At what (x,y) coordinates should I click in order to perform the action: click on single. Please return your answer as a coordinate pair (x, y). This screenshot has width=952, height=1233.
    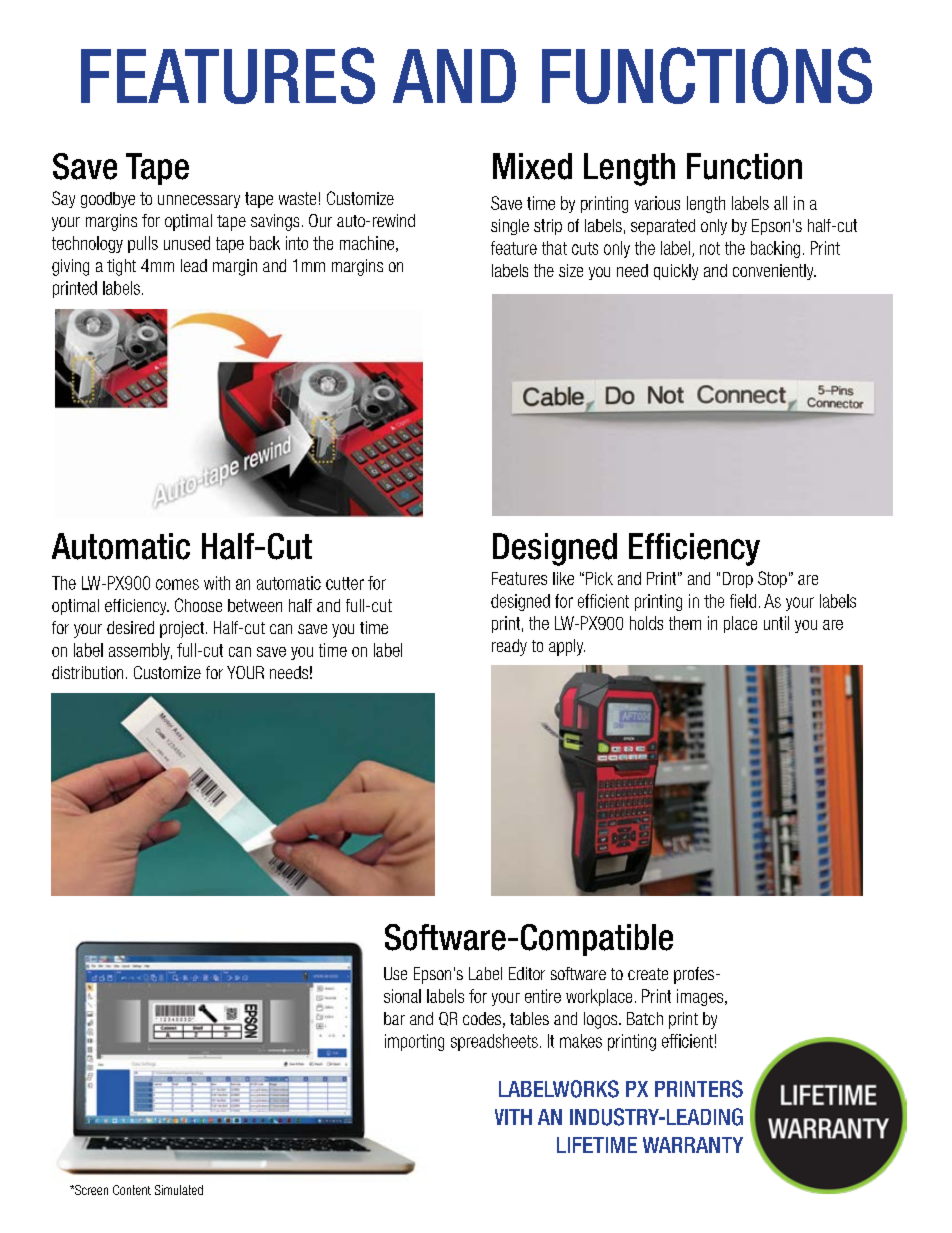
    Looking at the image, I should click on (510, 227).
